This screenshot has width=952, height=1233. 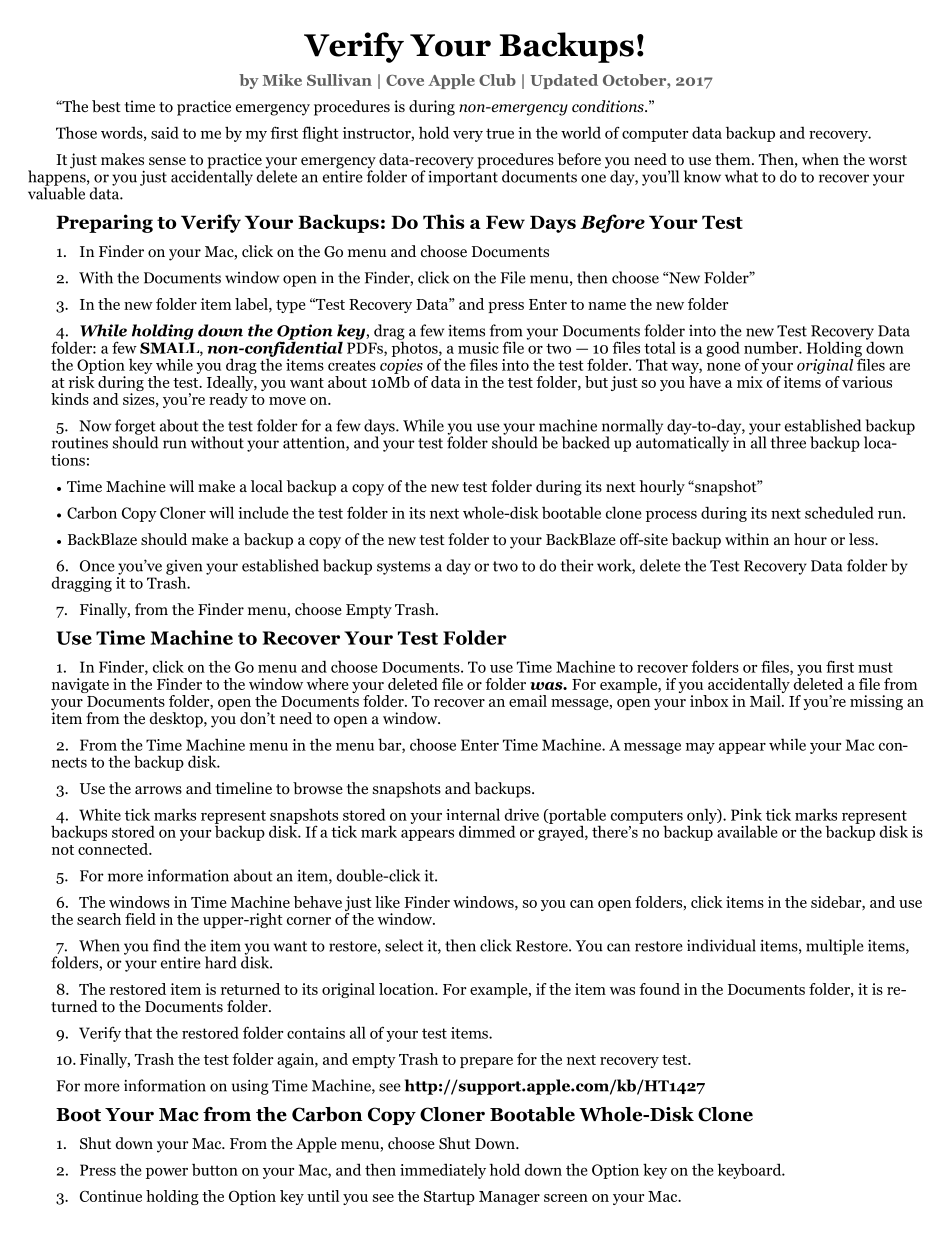 What do you see at coordinates (750, 382) in the screenshot?
I see `mix` at bounding box center [750, 382].
